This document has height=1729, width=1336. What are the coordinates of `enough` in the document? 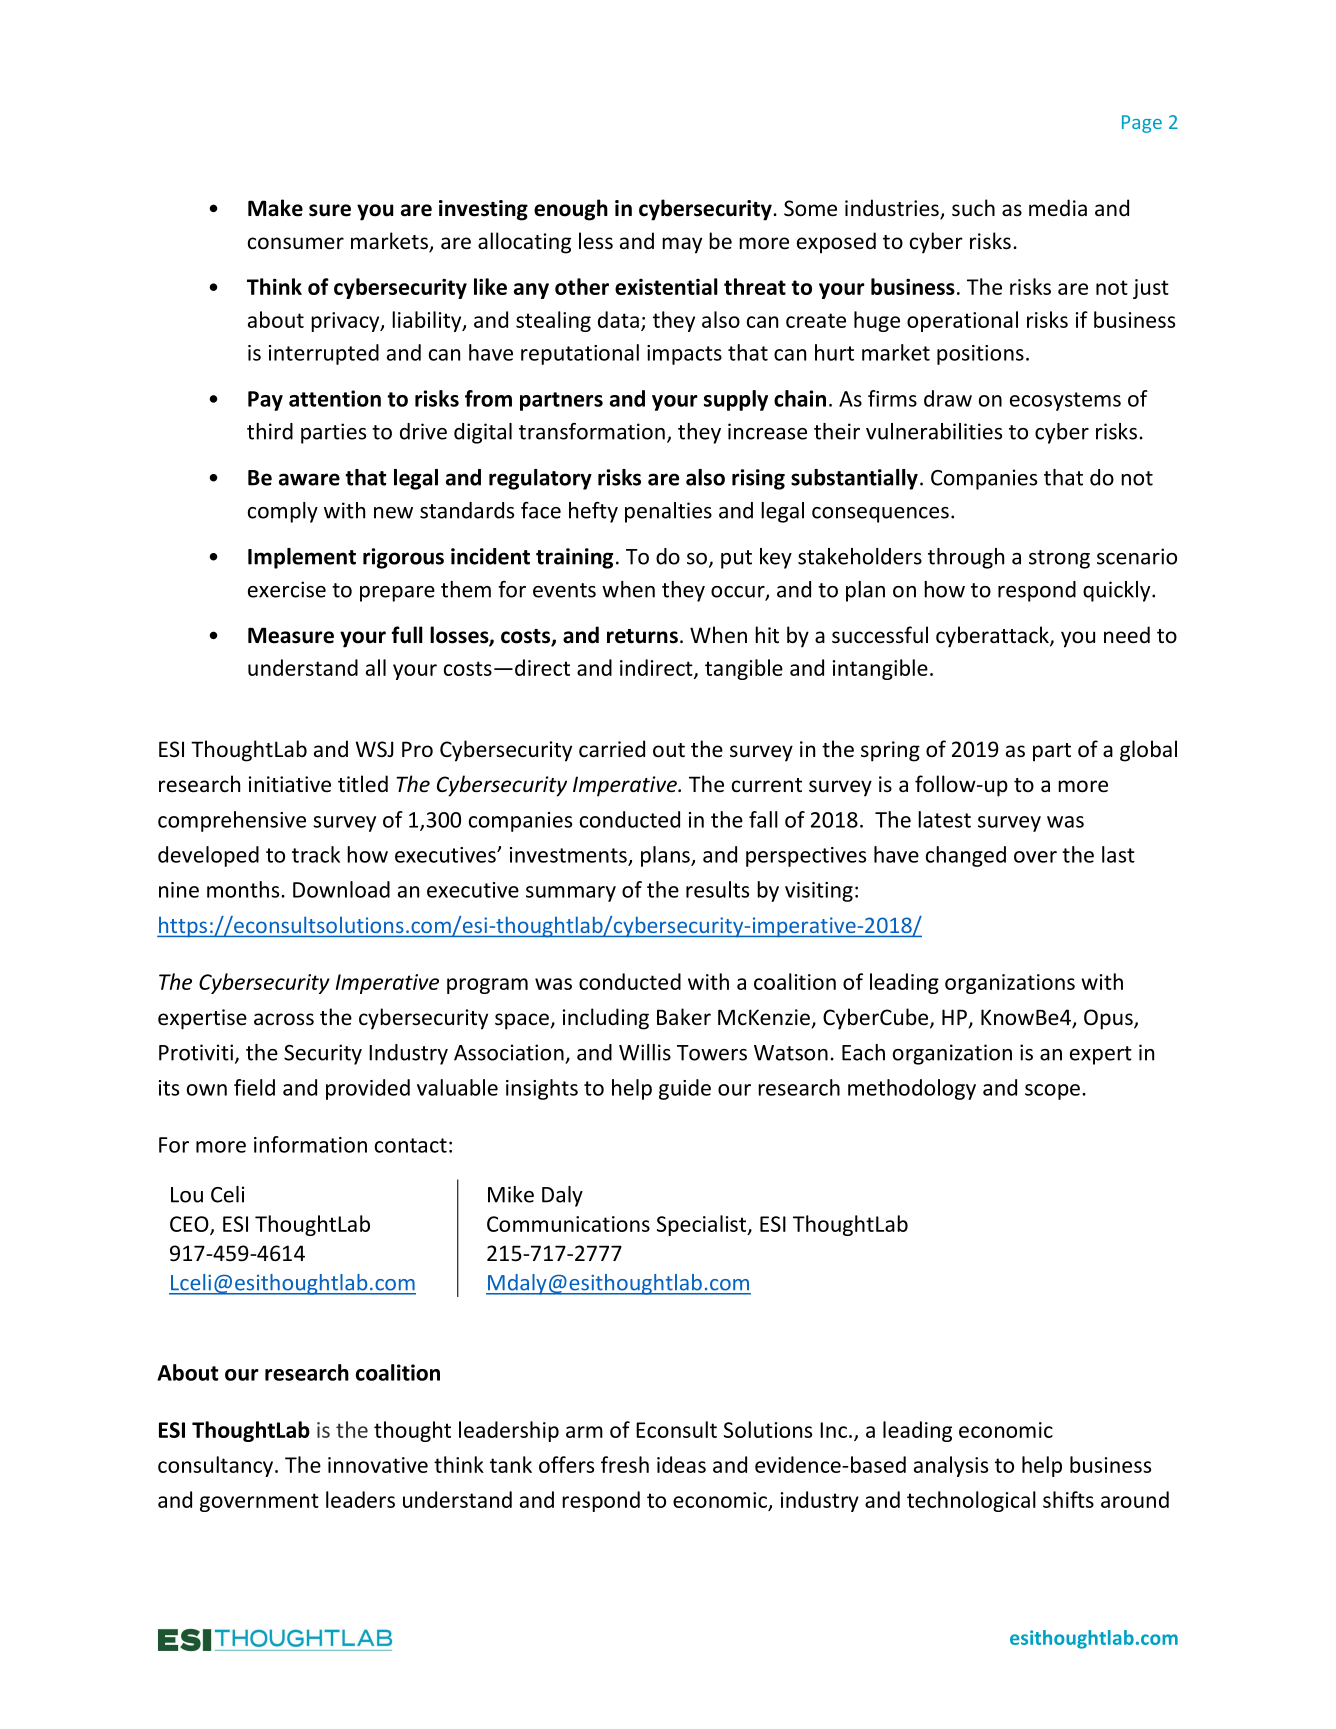 It's located at (571, 210).
